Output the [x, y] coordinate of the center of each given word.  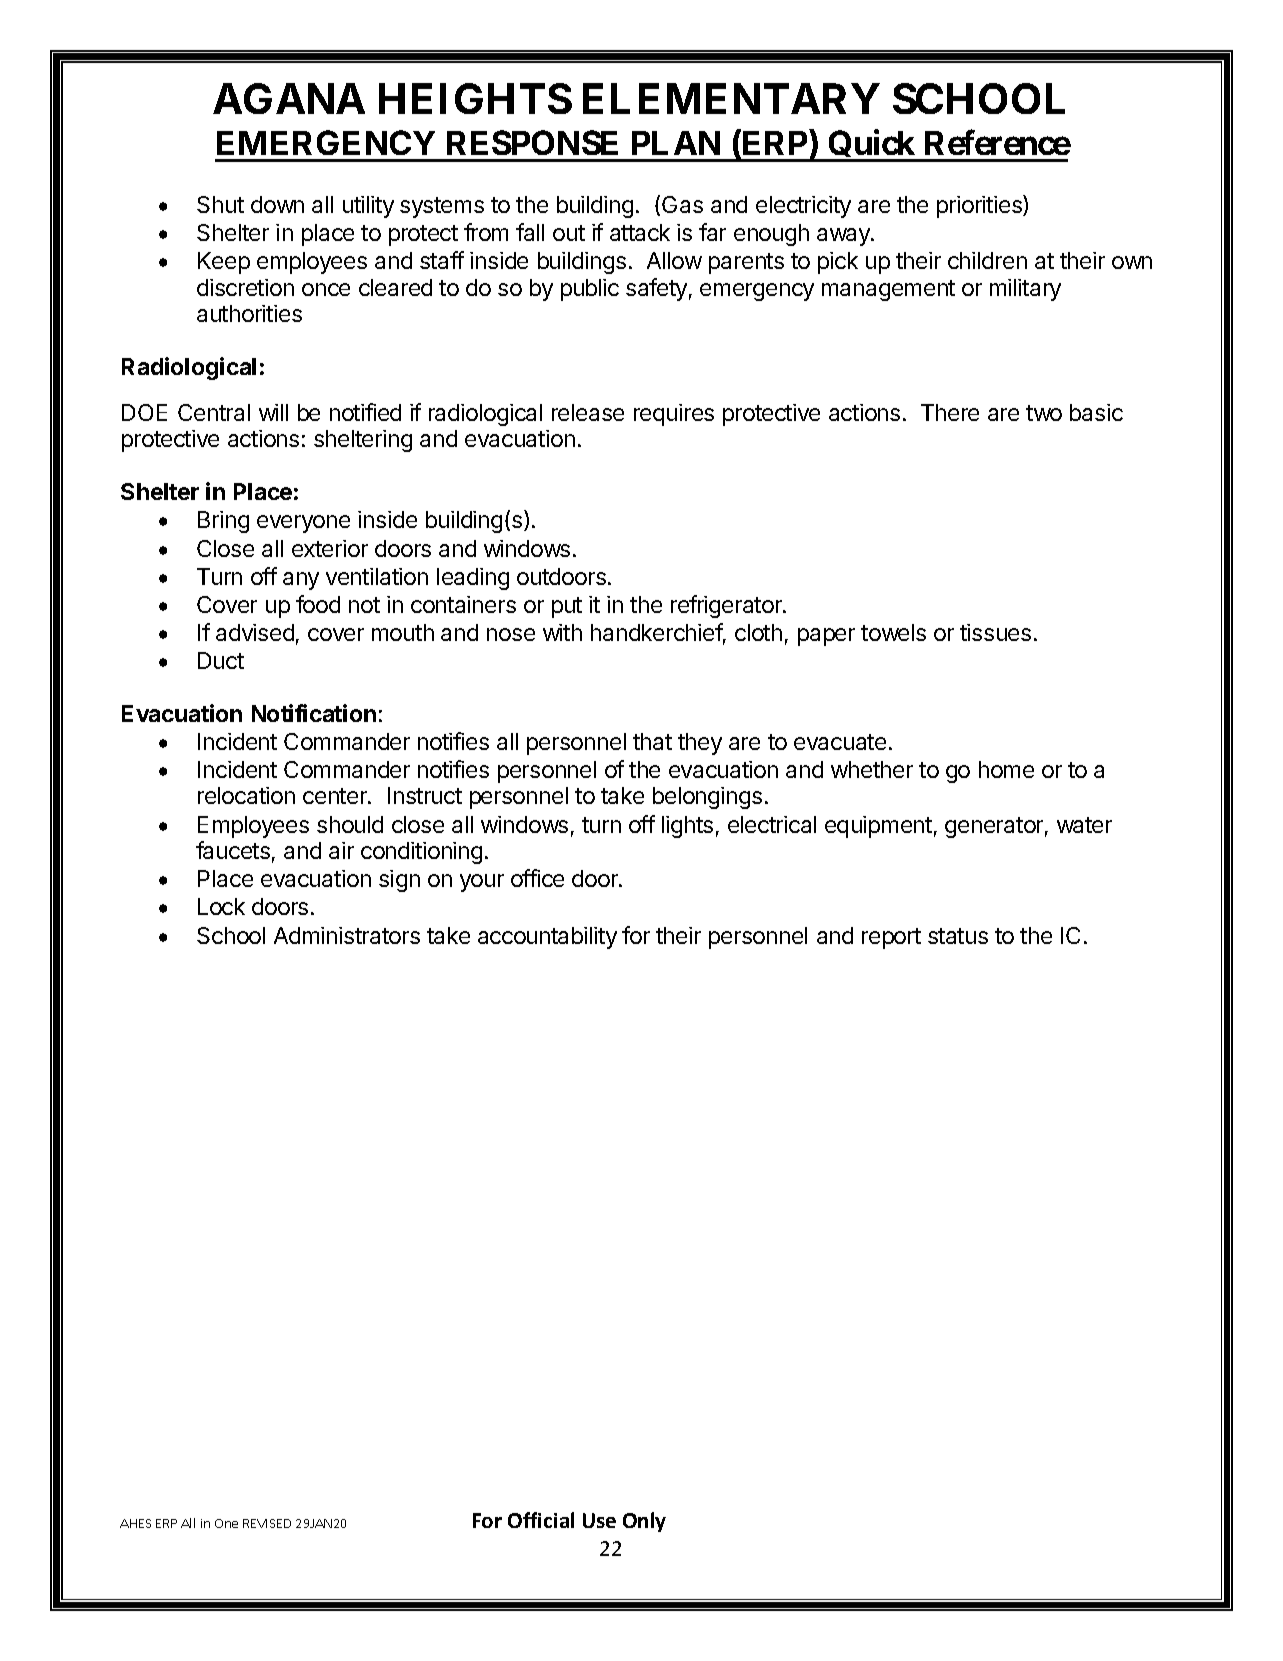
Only [644, 1522]
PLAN [676, 143]
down [277, 204]
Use [599, 1520]
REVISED [267, 1523]
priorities [980, 206]
